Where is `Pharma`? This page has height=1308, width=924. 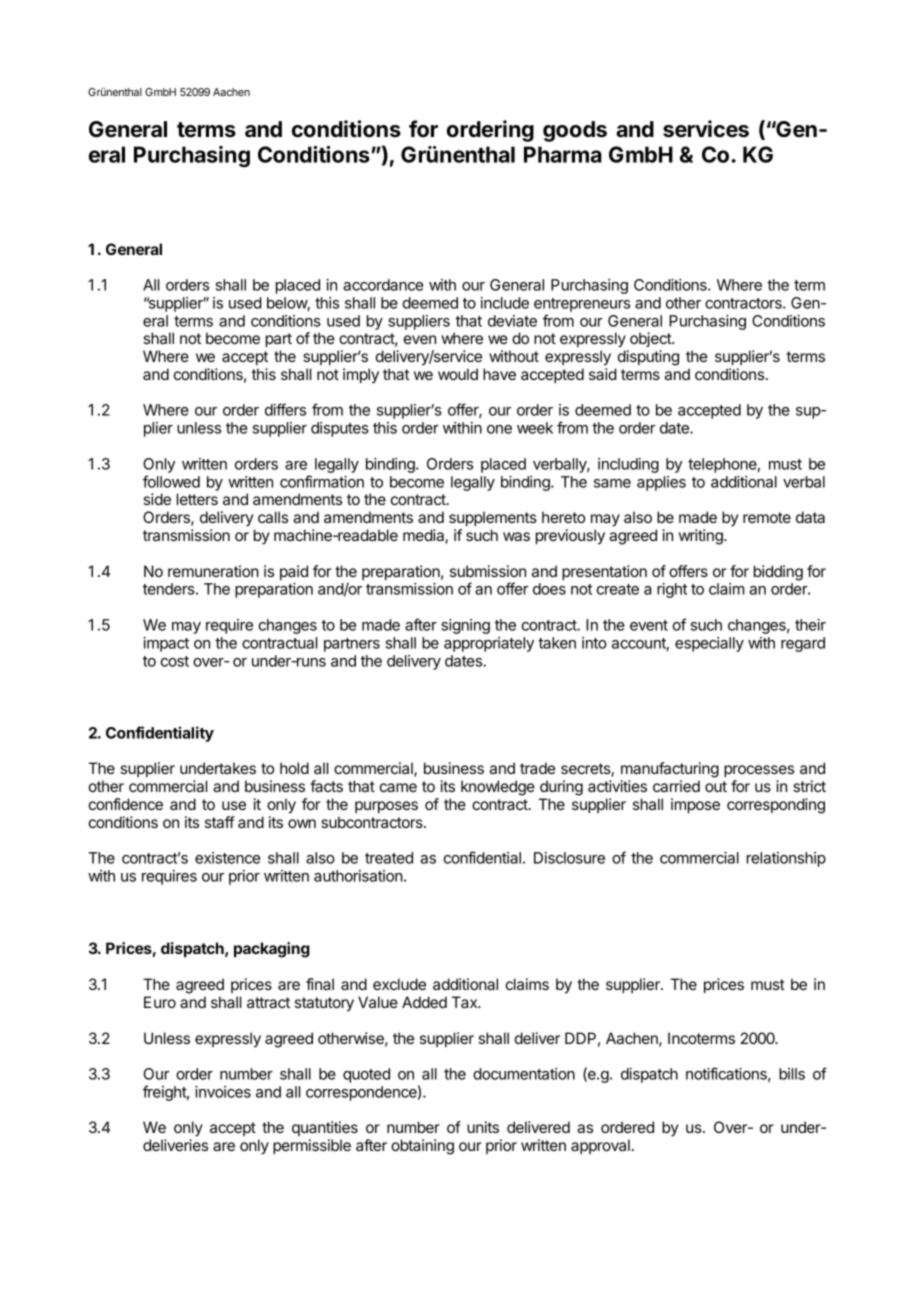 Pharma is located at coordinates (563, 154).
